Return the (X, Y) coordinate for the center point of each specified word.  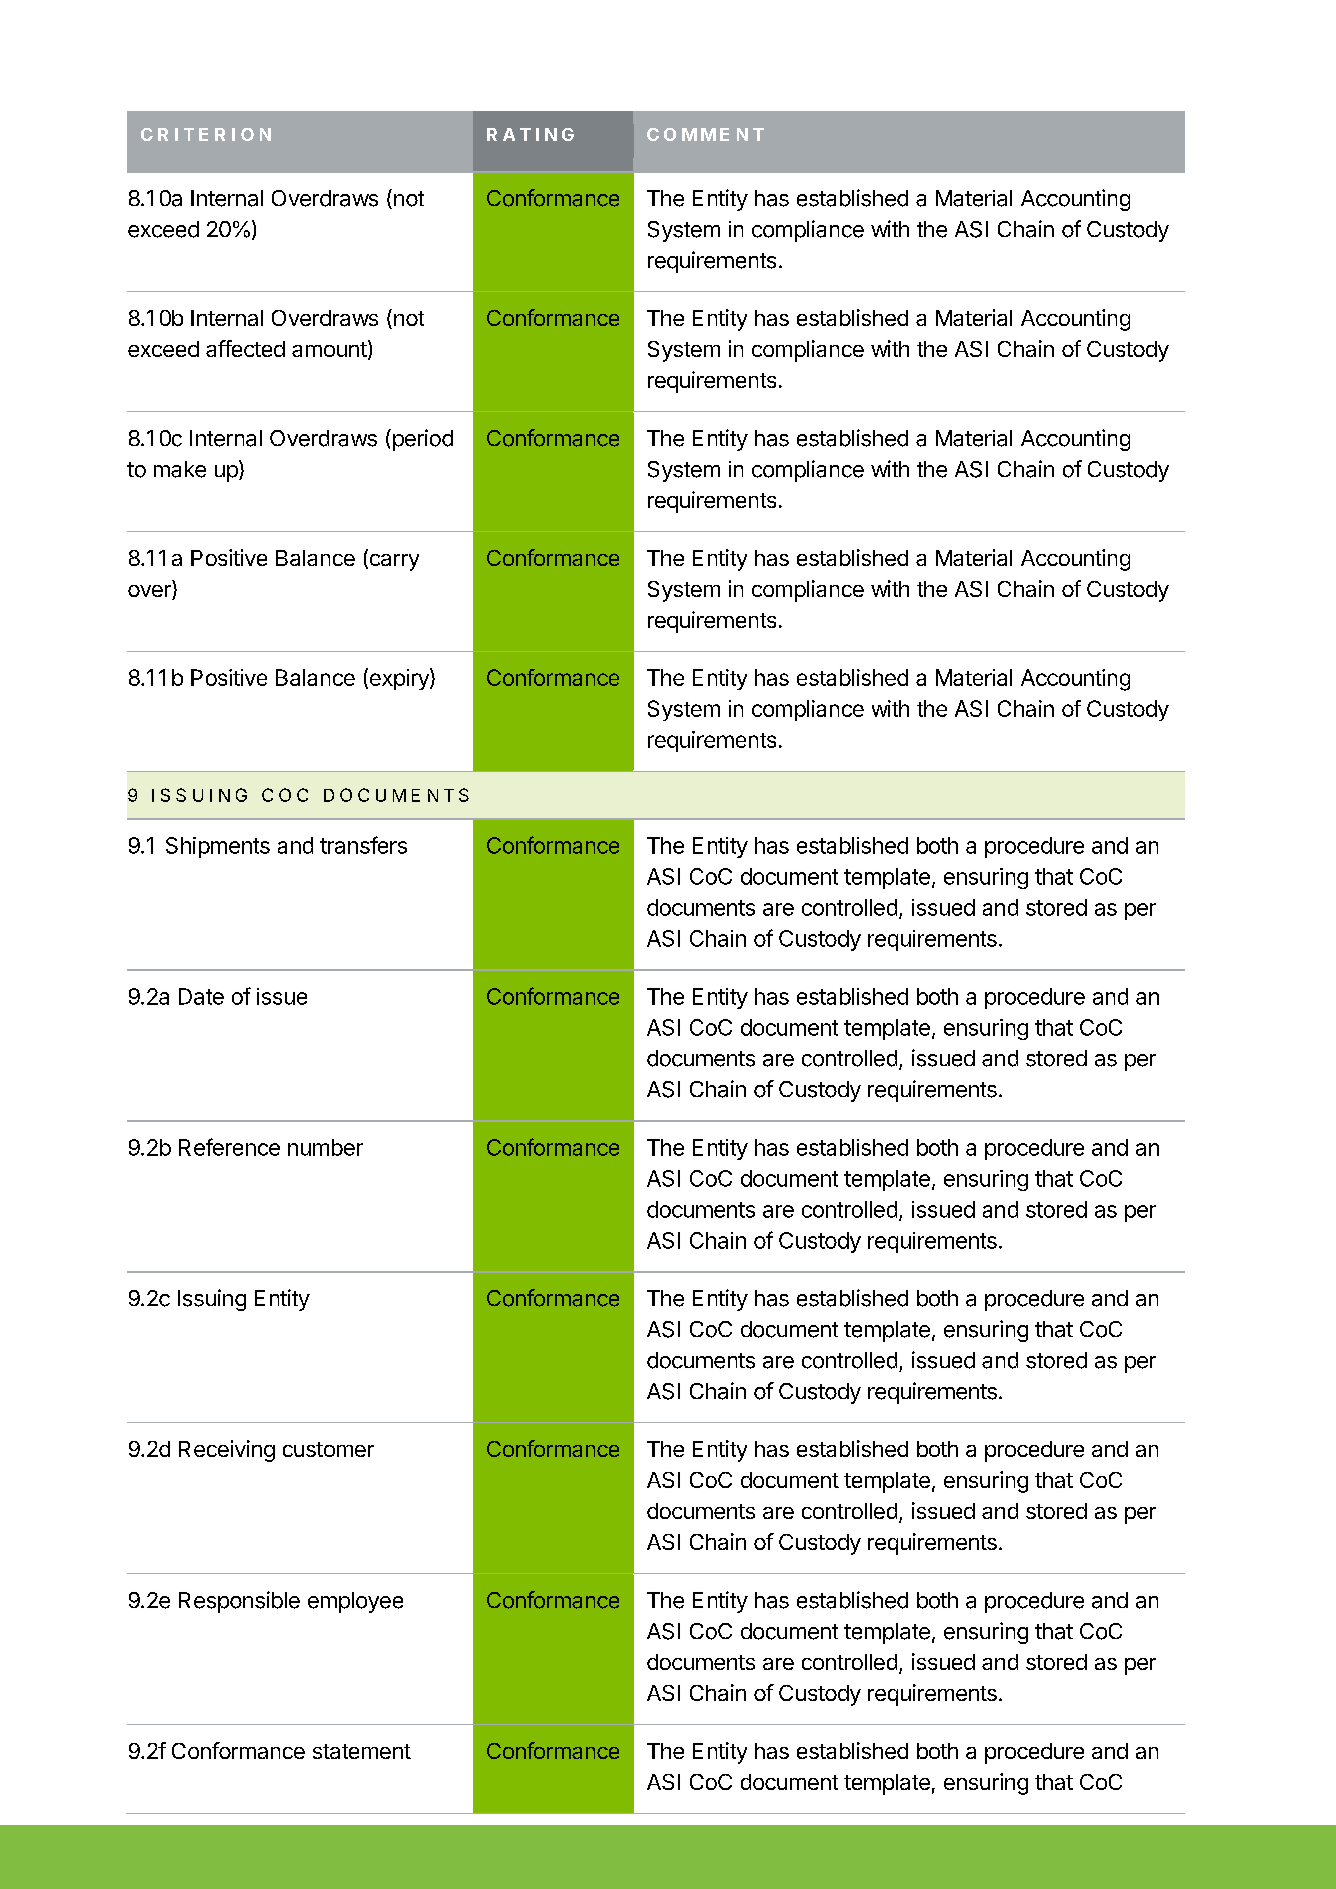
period (421, 440)
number (325, 1147)
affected (245, 348)
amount (329, 349)
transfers (363, 845)
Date (201, 996)
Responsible (239, 1602)
